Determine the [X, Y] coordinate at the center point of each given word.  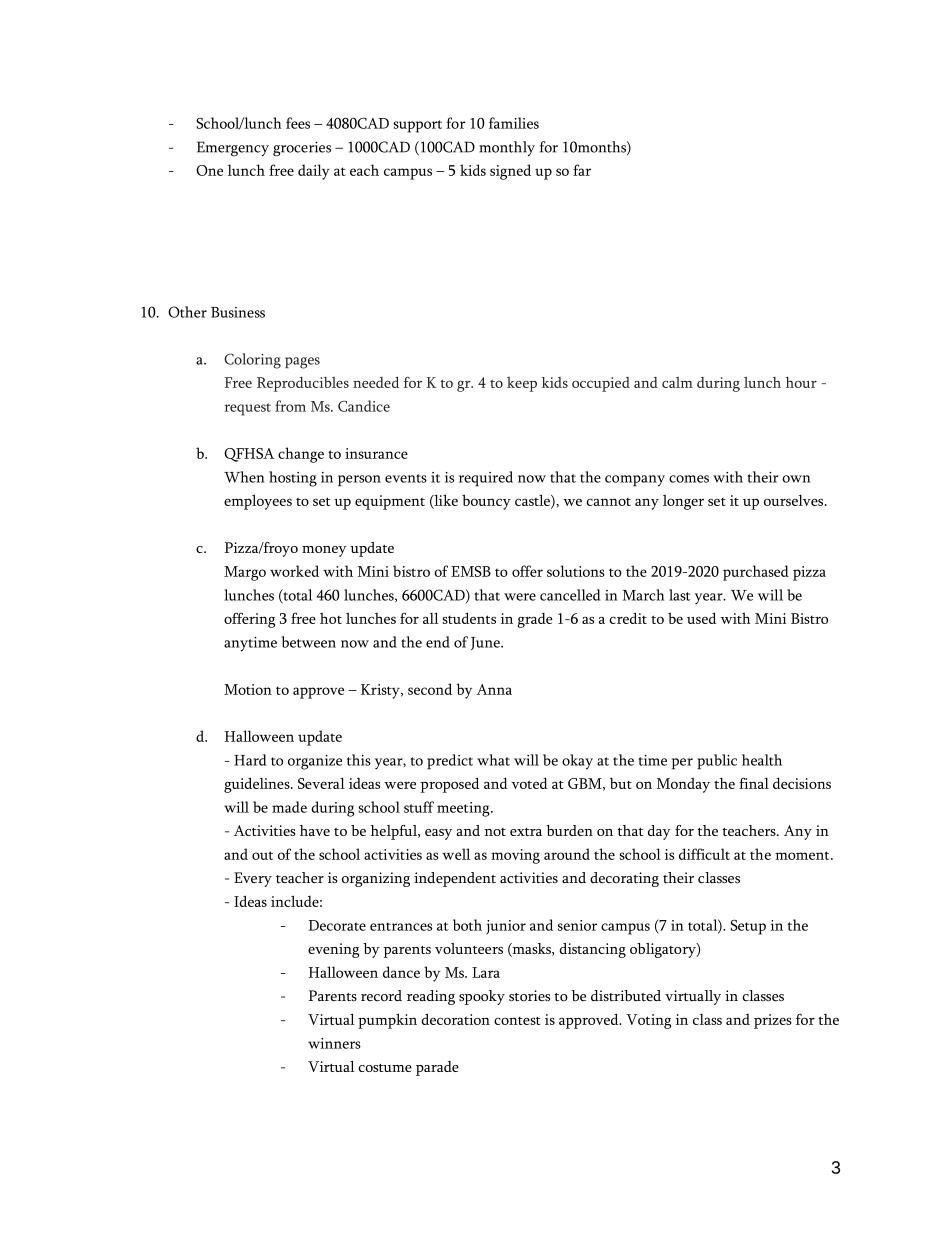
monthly [507, 148]
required [486, 479]
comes [689, 479]
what [493, 760]
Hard [250, 760]
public [717, 762]
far [582, 170]
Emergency [233, 149]
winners [334, 1043]
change [301, 455]
